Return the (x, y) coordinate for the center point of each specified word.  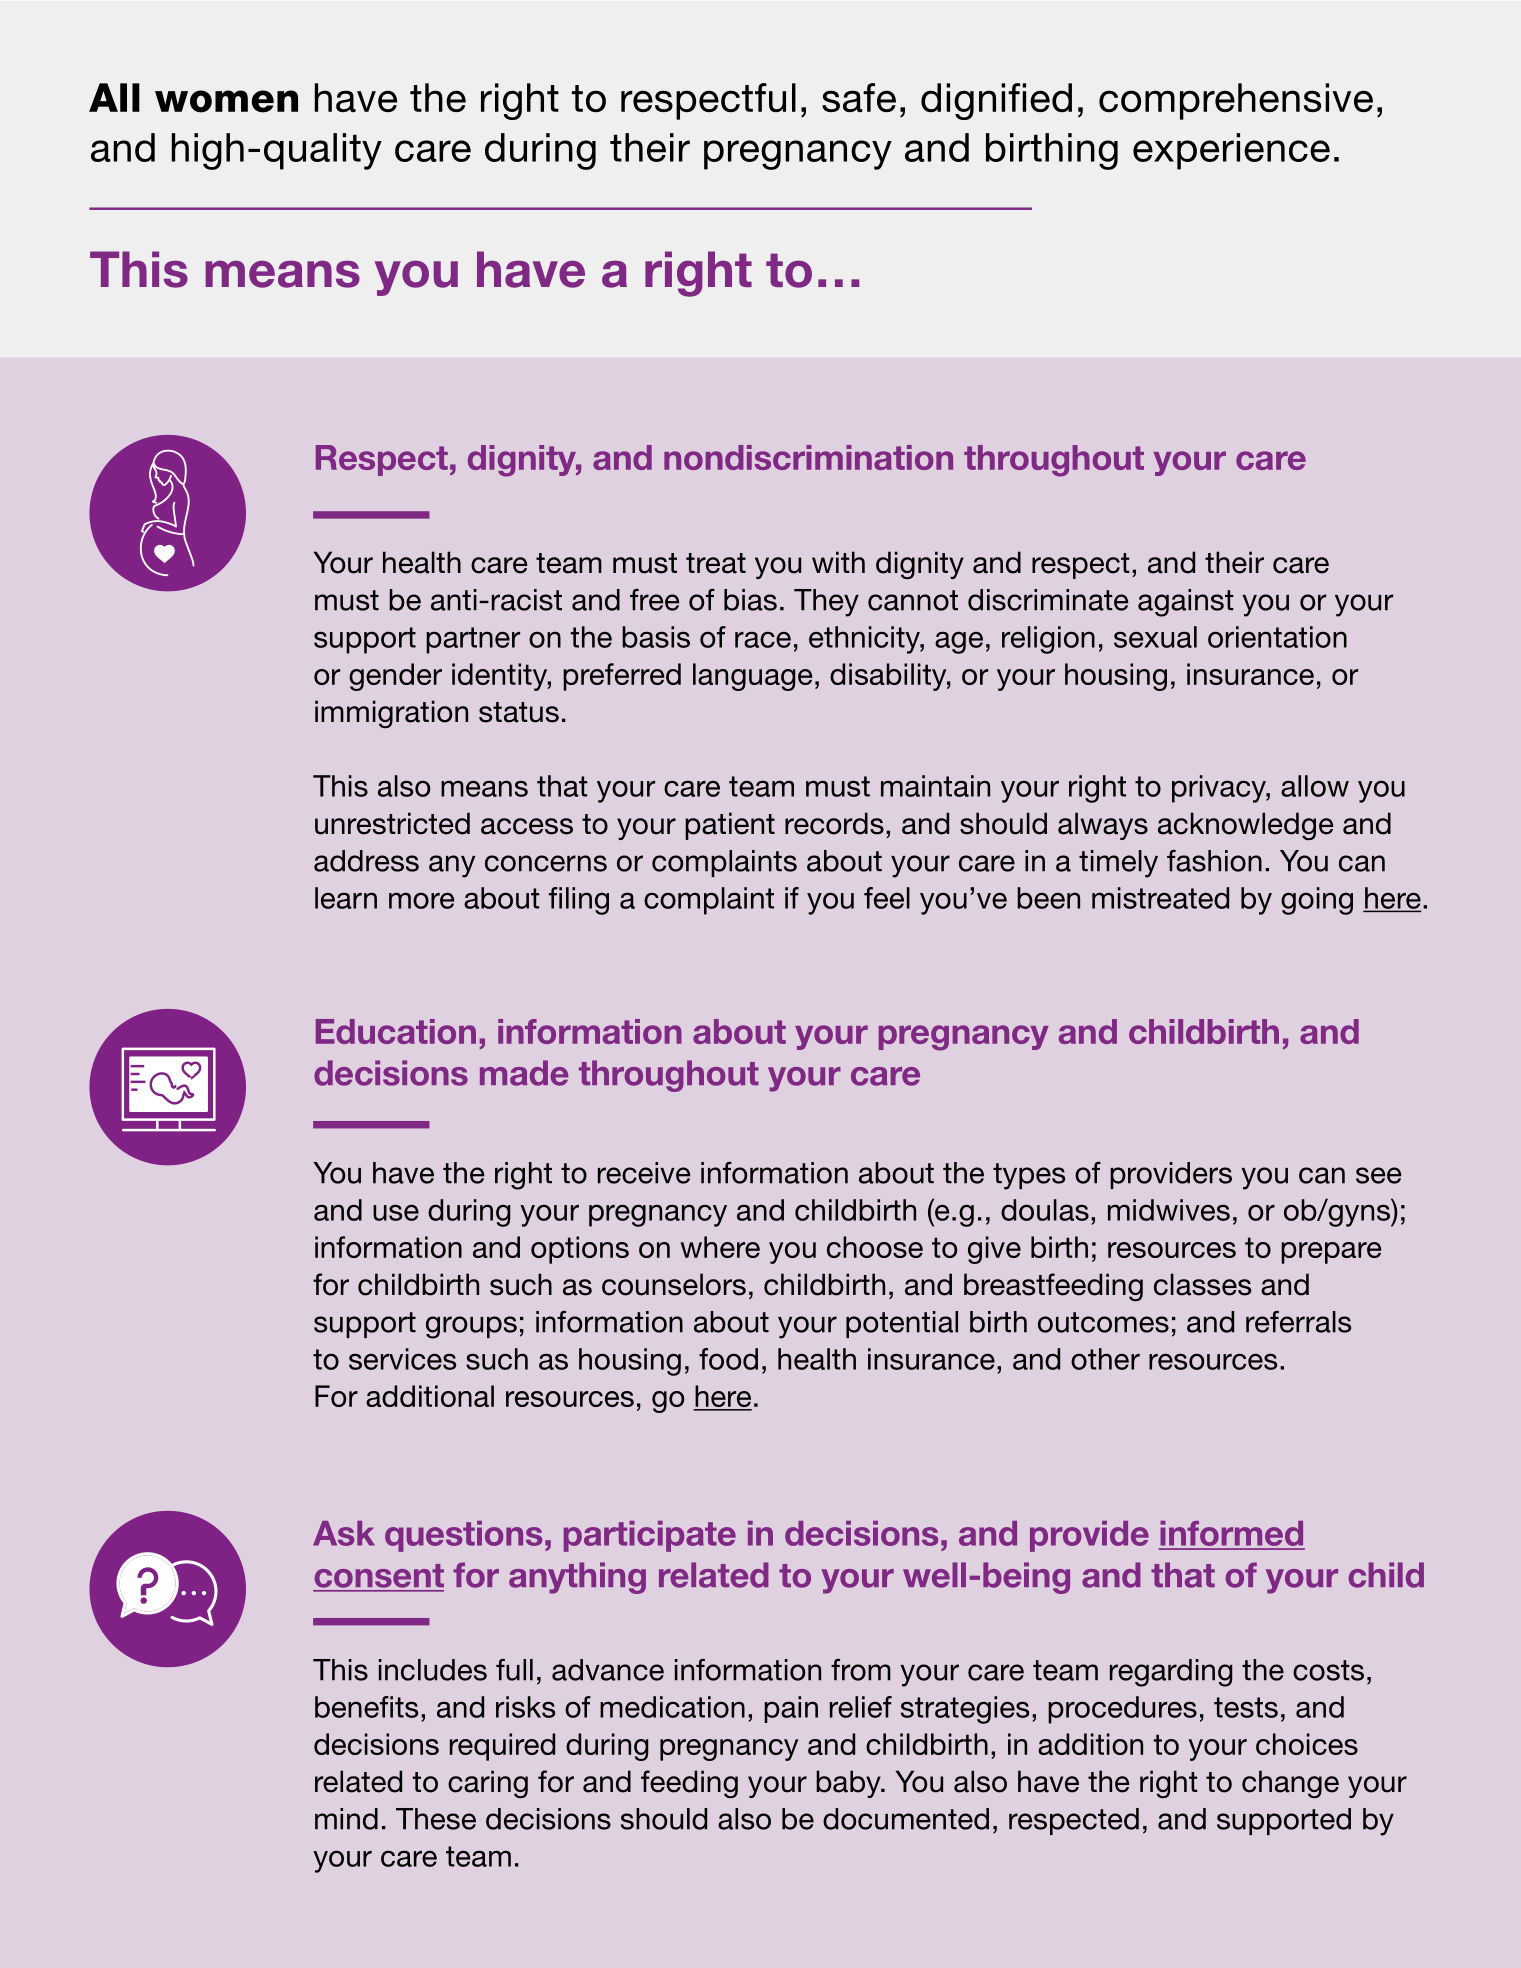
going (1317, 901)
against (1186, 603)
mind (346, 1819)
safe (859, 98)
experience (1231, 151)
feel (887, 898)
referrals (1298, 1321)
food (728, 1359)
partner (473, 640)
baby (849, 1784)
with (838, 562)
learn (346, 898)
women (226, 101)
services (402, 1359)
